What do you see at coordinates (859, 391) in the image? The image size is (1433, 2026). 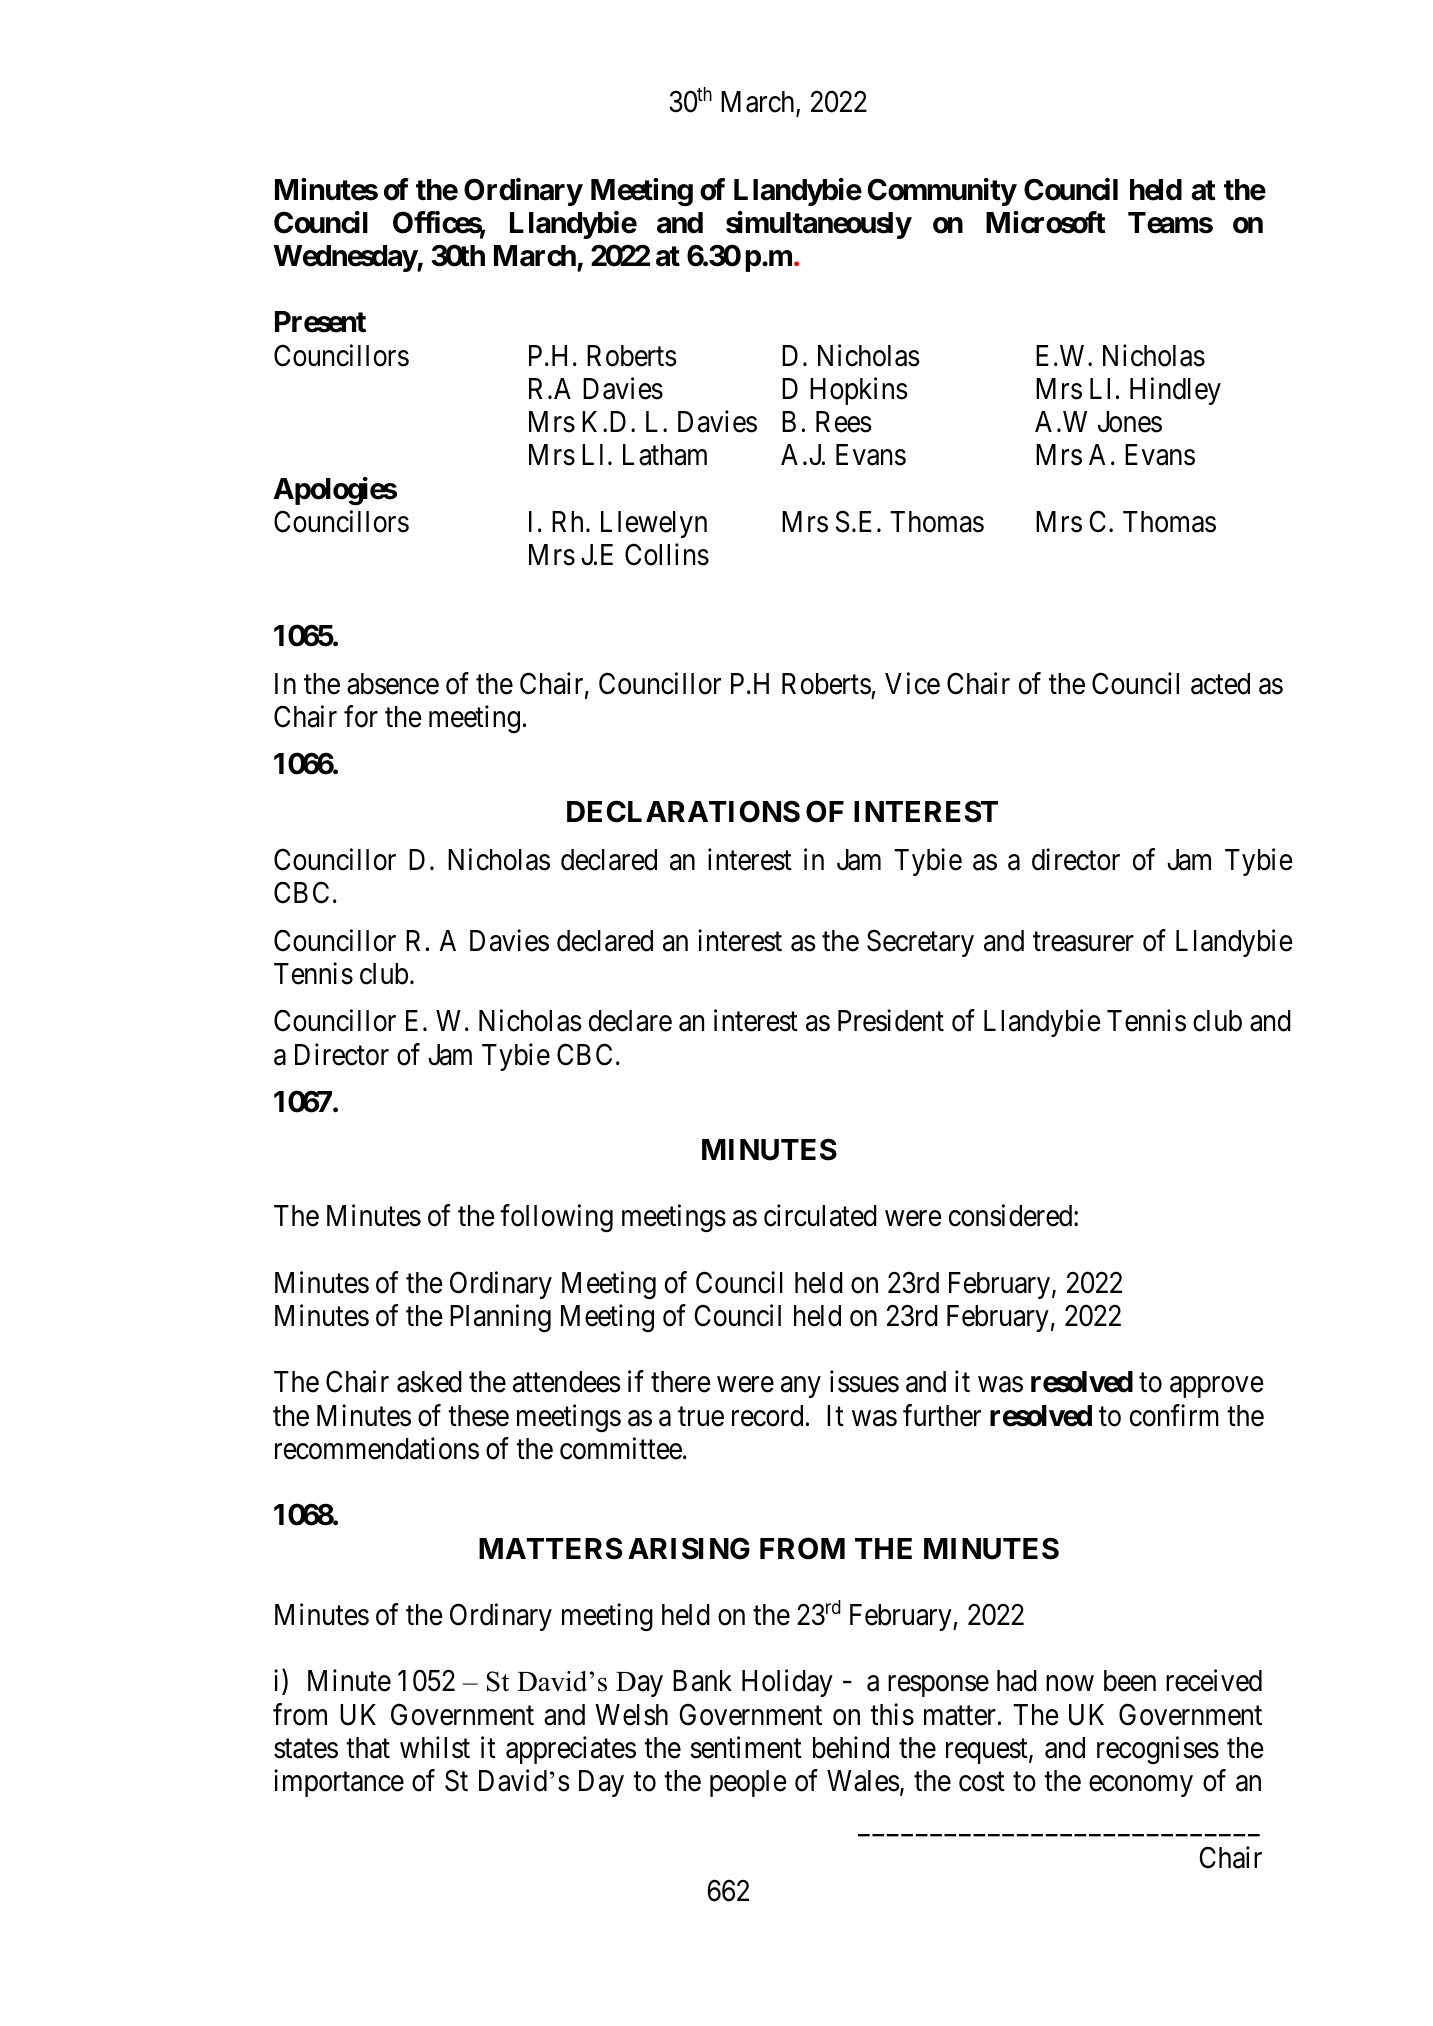 I see `Hopkins` at bounding box center [859, 391].
